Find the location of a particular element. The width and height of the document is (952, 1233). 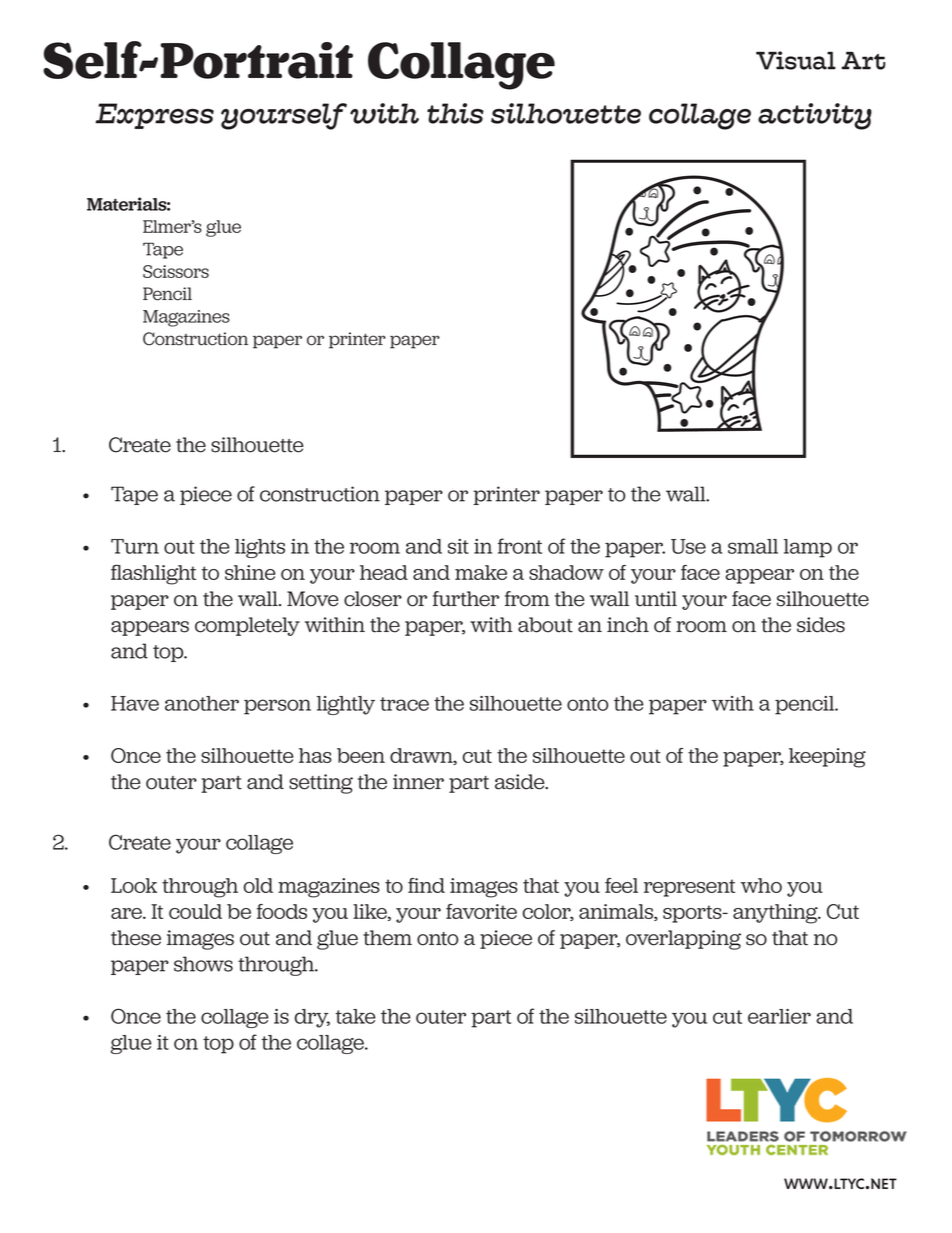

sit is located at coordinates (458, 546).
